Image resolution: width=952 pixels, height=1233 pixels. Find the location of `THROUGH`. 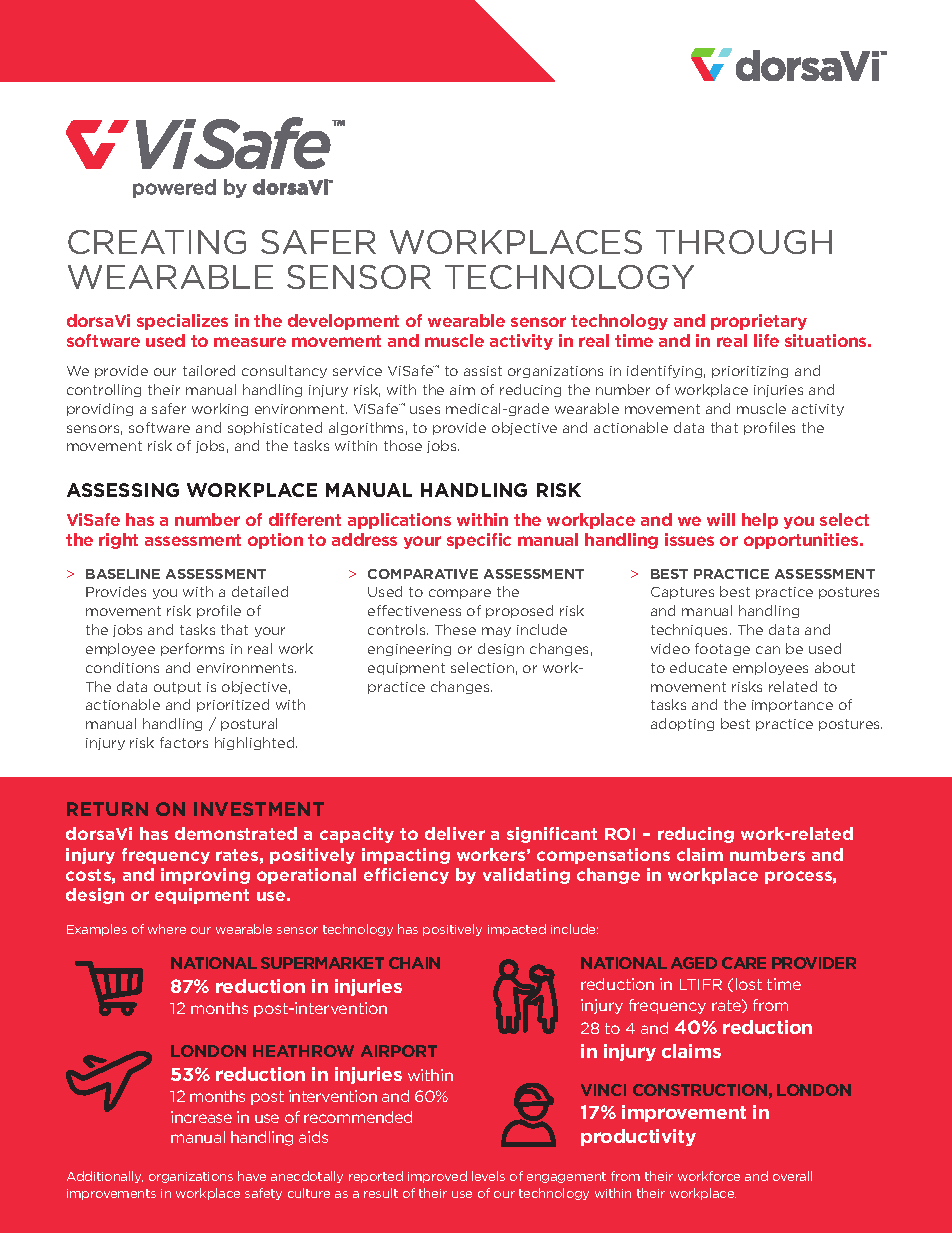

THROUGH is located at coordinates (744, 242).
